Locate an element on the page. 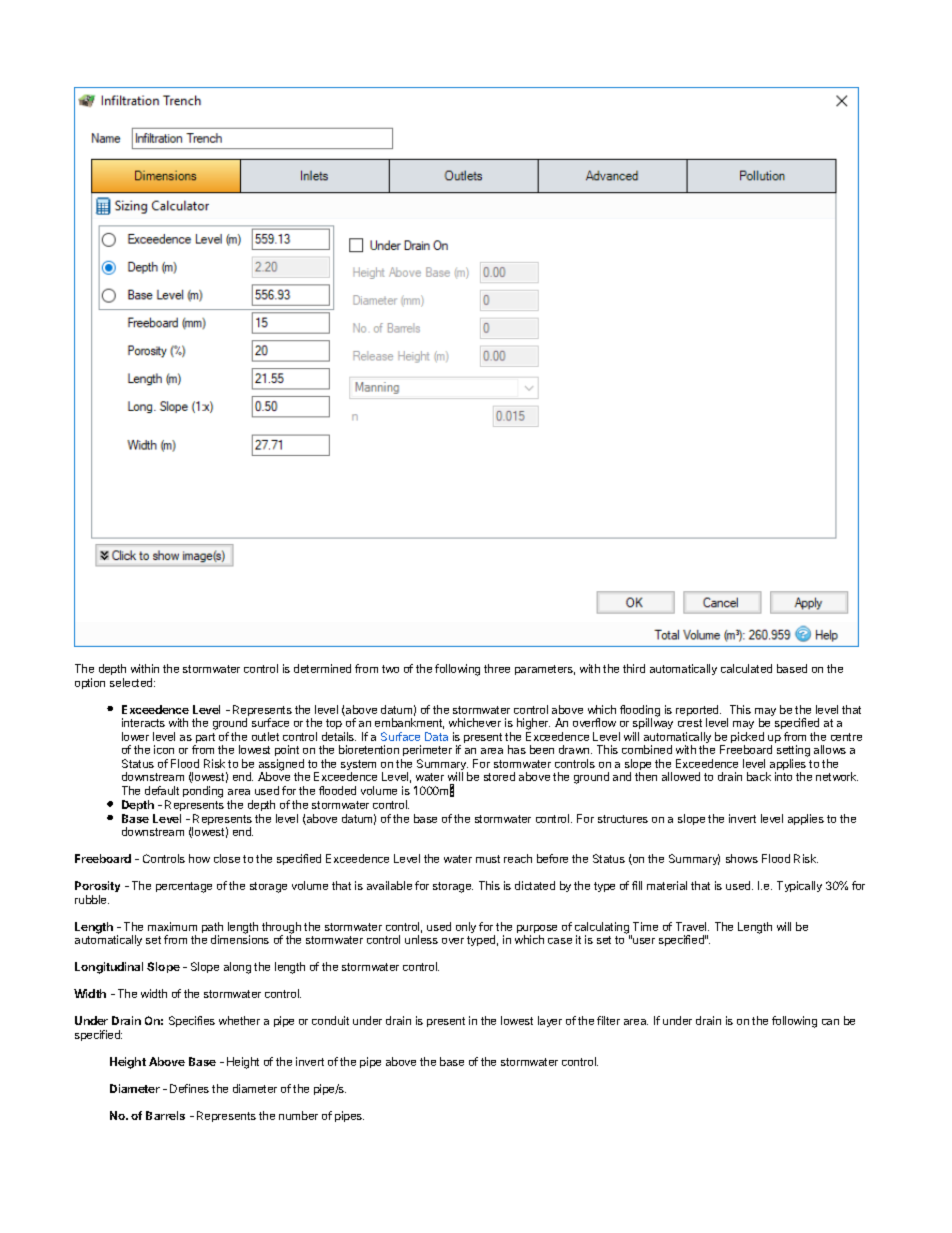 The height and width of the document is (1233, 952). back is located at coordinates (759, 776).
